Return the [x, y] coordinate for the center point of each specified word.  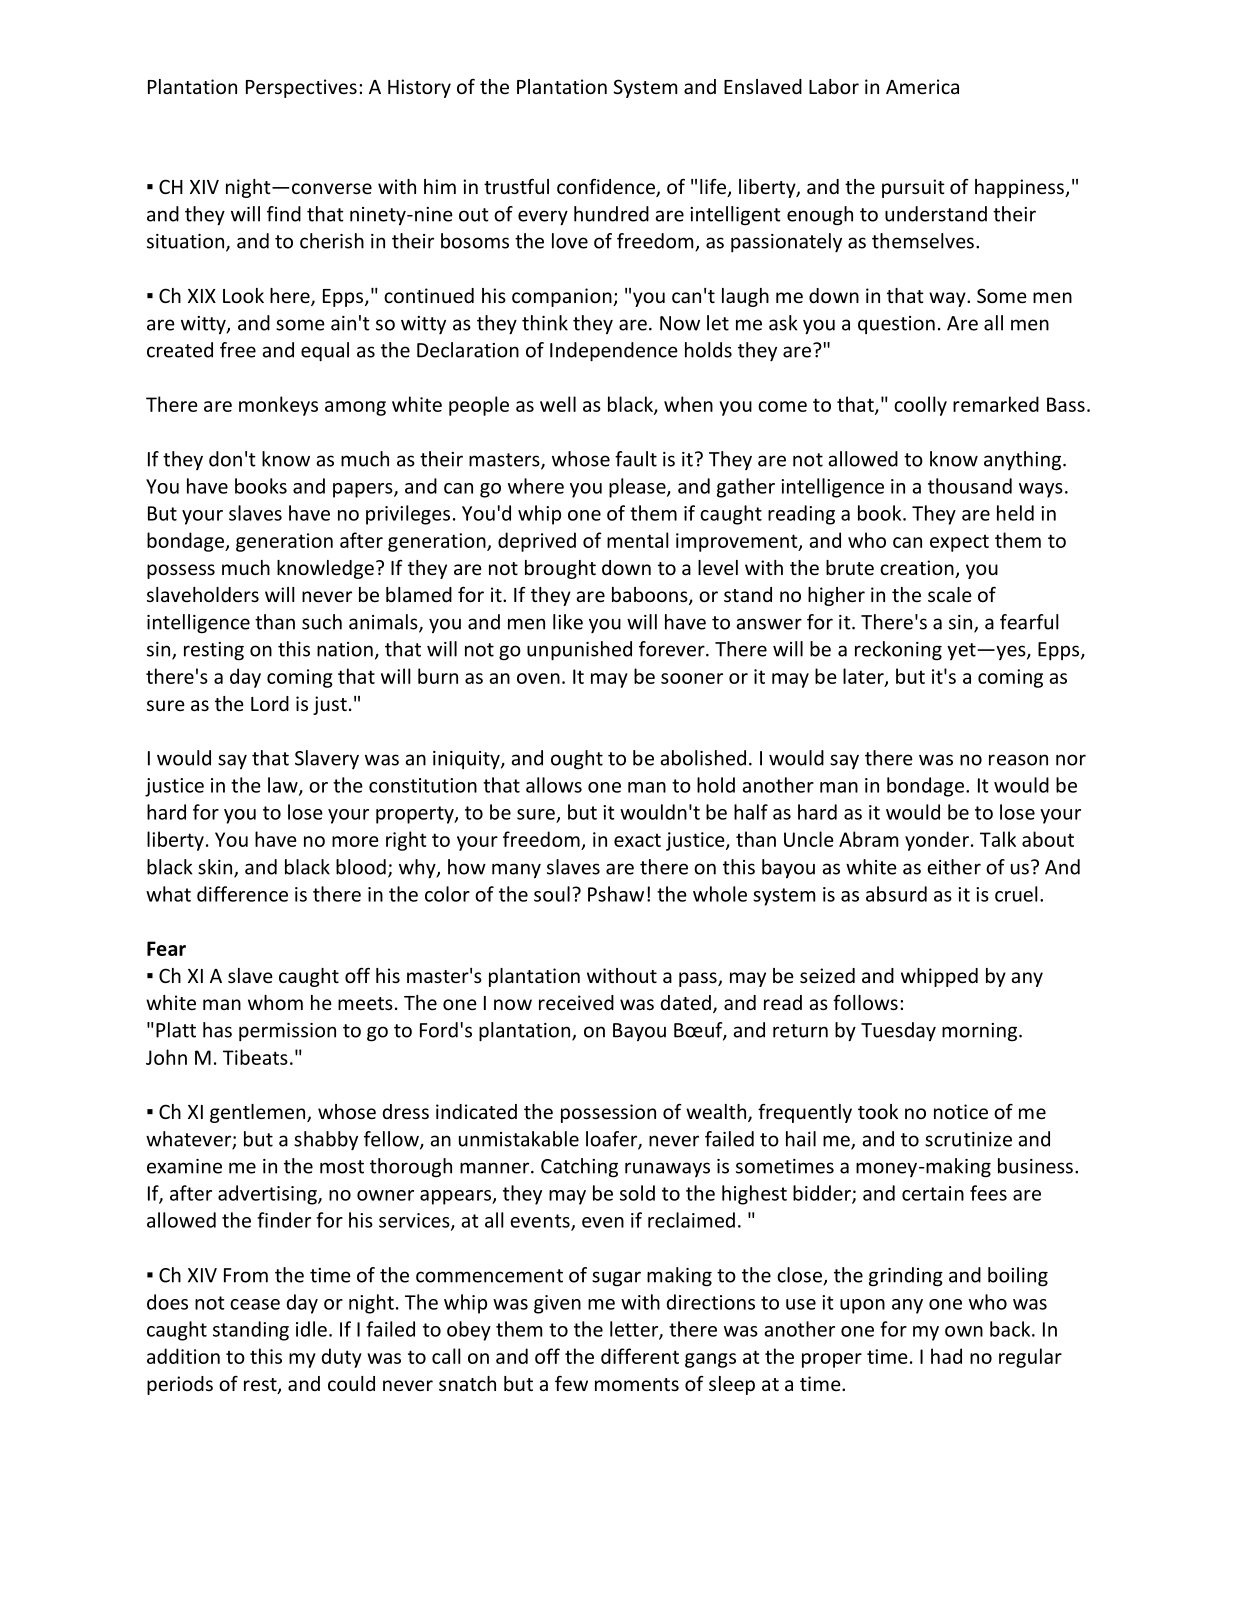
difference [242, 894]
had [946, 1356]
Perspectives [301, 88]
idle [311, 1329]
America [922, 86]
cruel [1016, 894]
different [640, 1356]
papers [364, 490]
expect [959, 543]
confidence [607, 187]
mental [638, 540]
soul [552, 894]
